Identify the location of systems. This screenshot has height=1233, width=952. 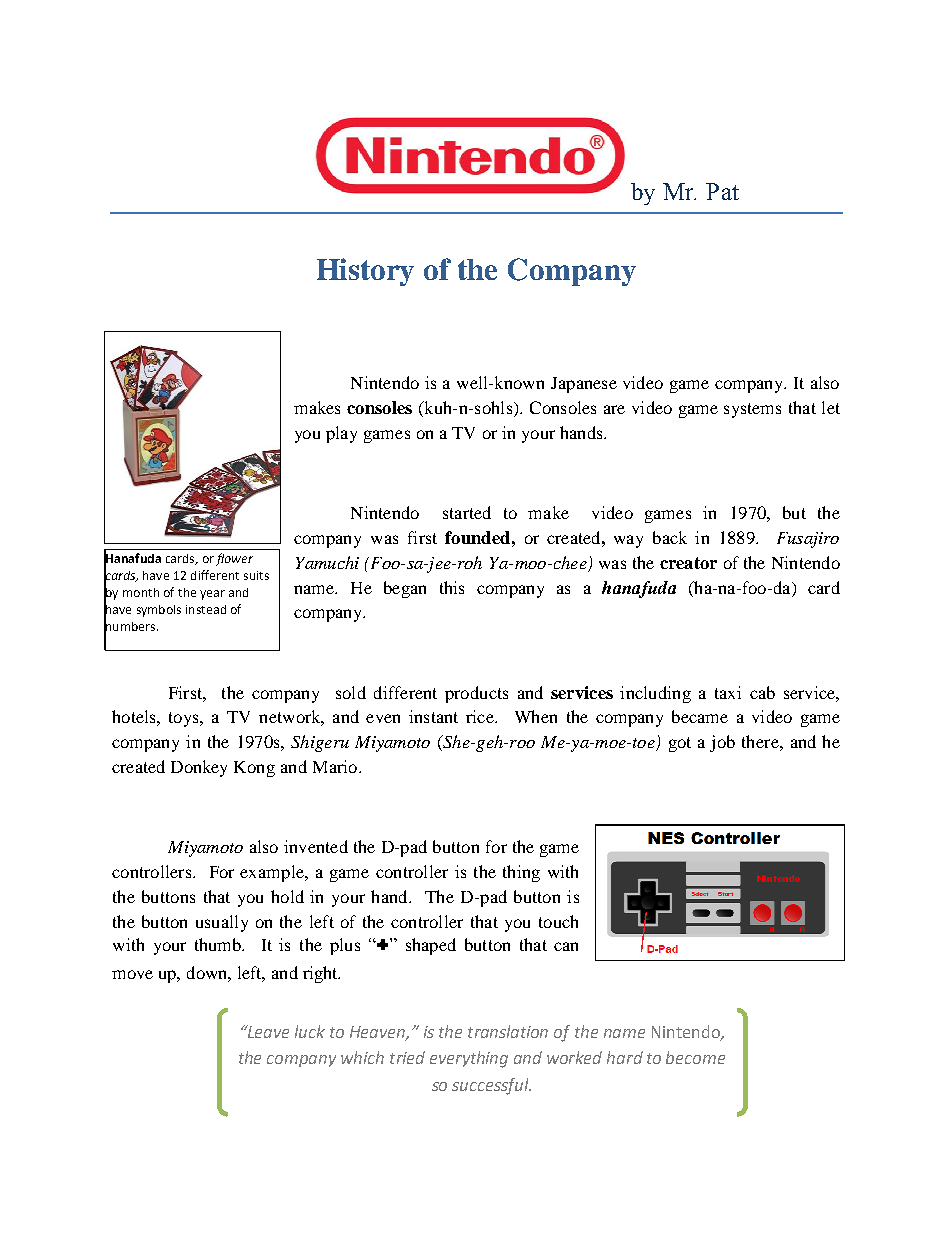
(752, 410).
